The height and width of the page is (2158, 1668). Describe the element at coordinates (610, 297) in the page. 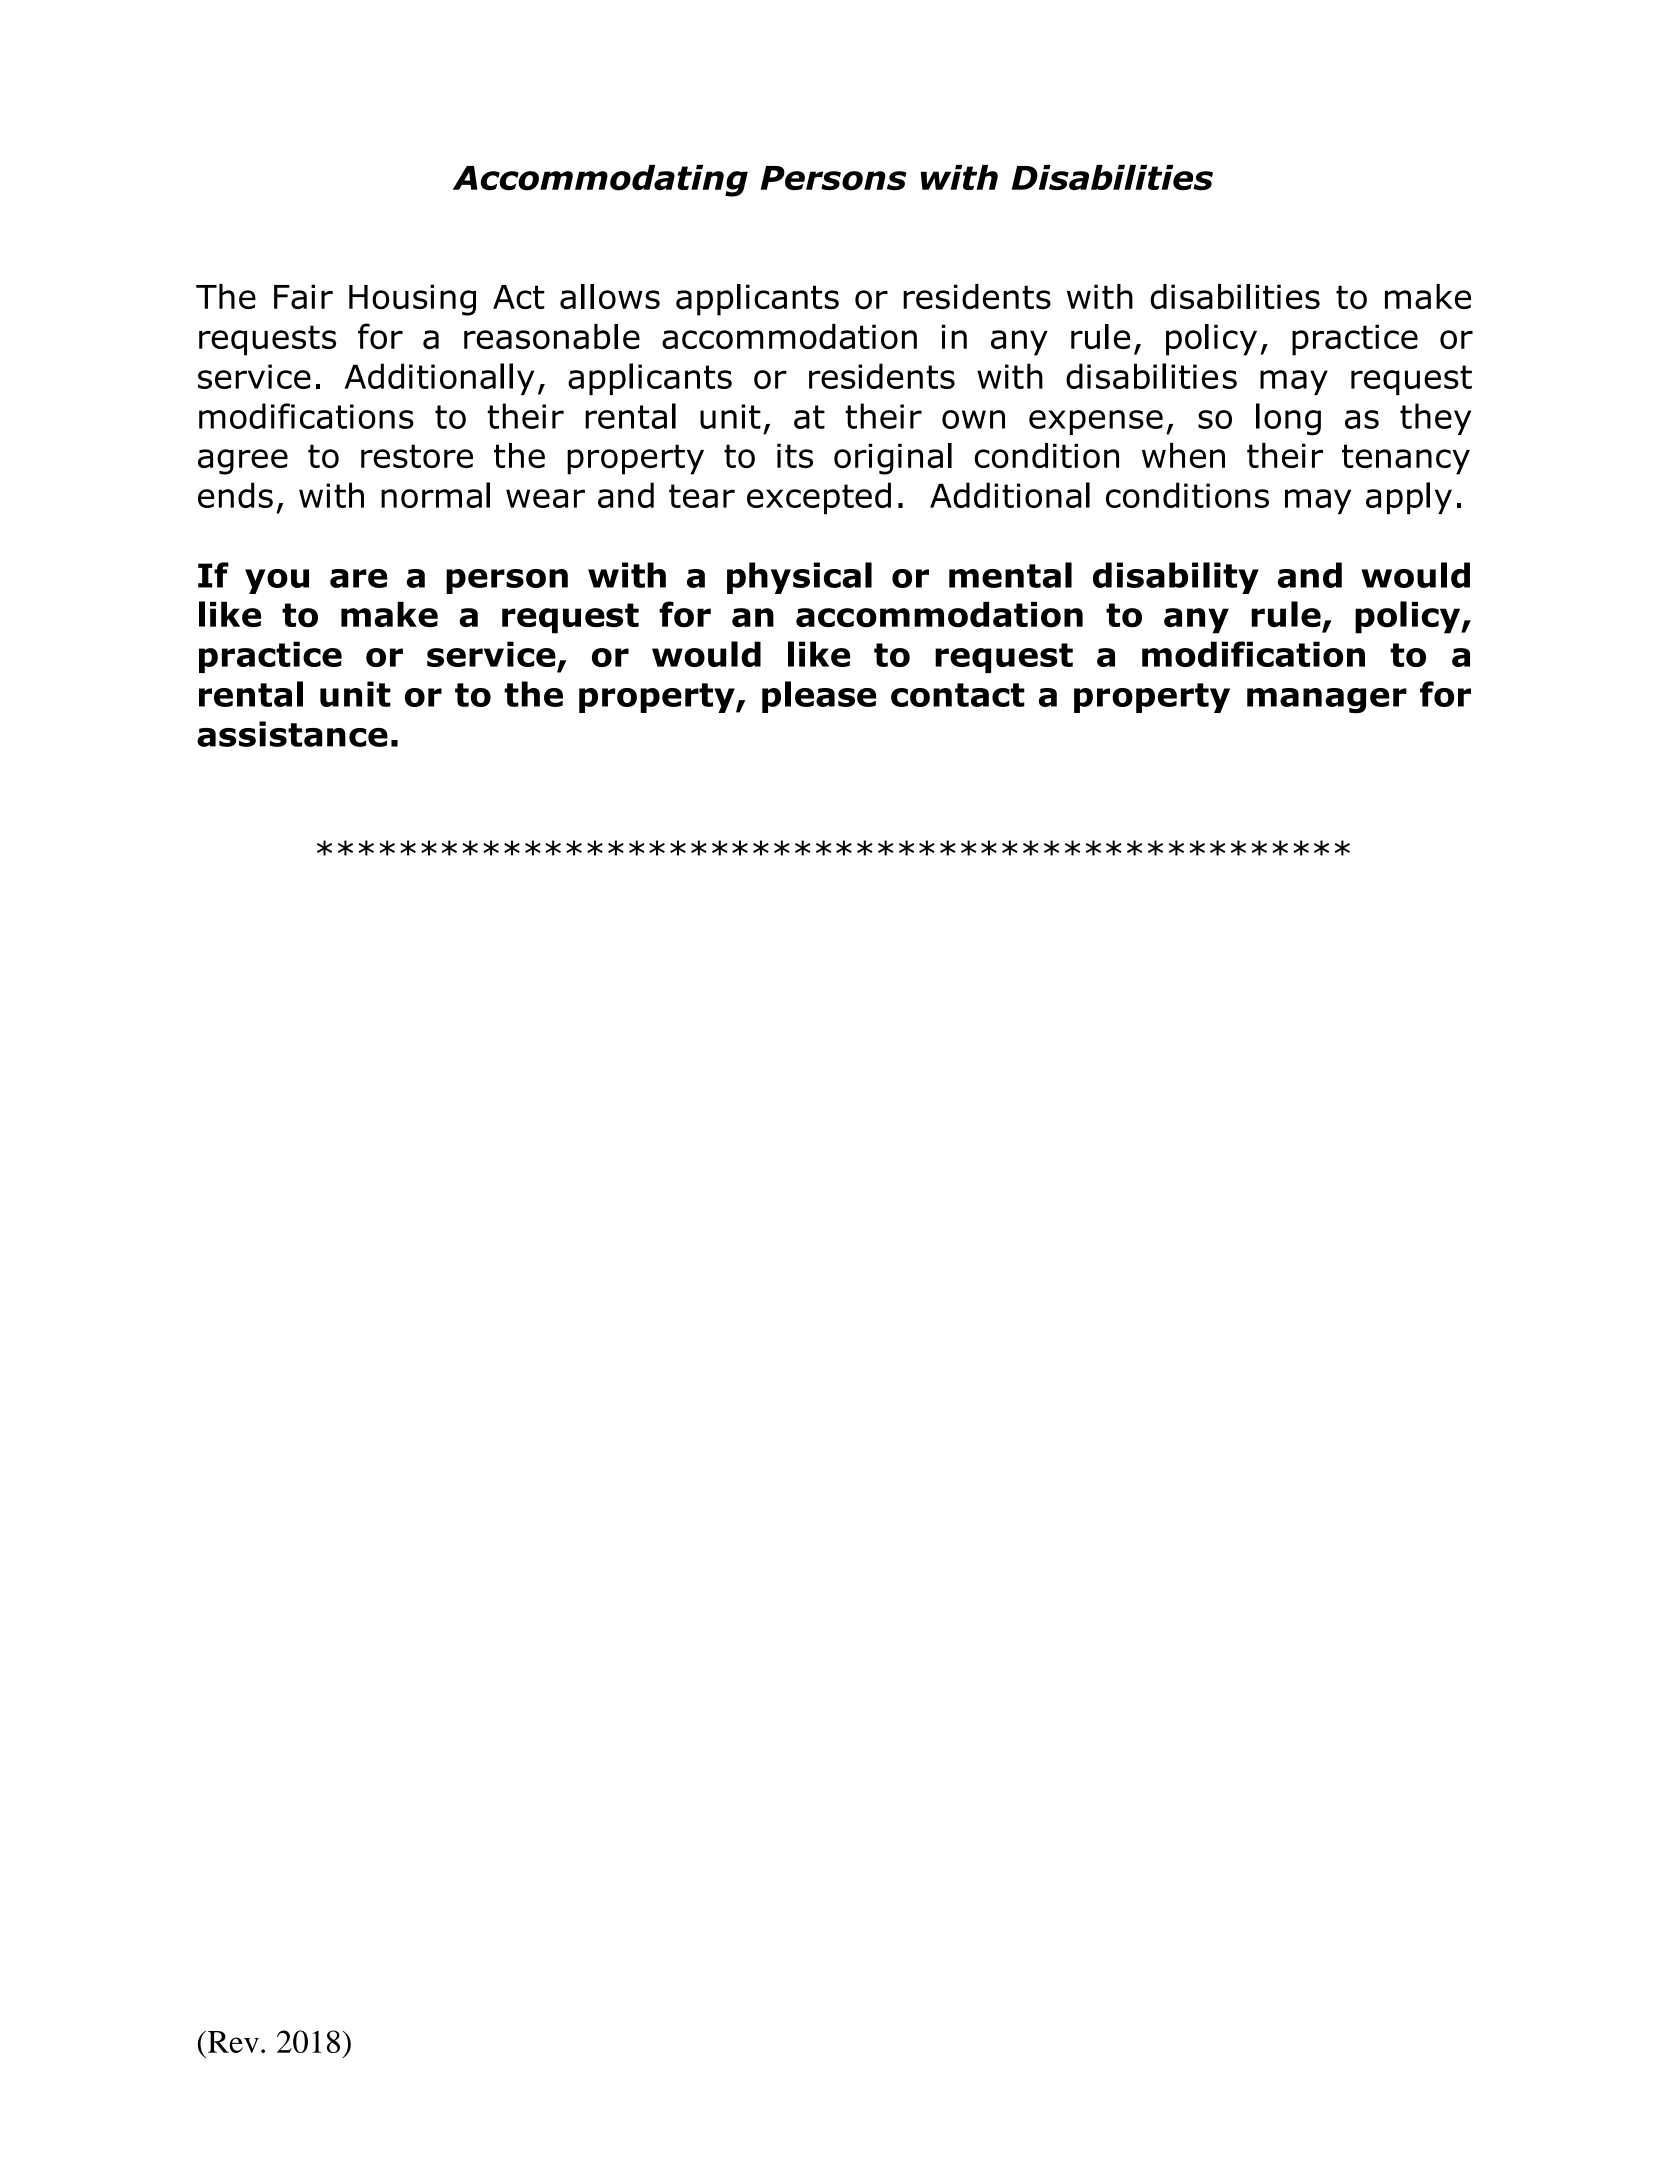

I see `allows` at that location.
